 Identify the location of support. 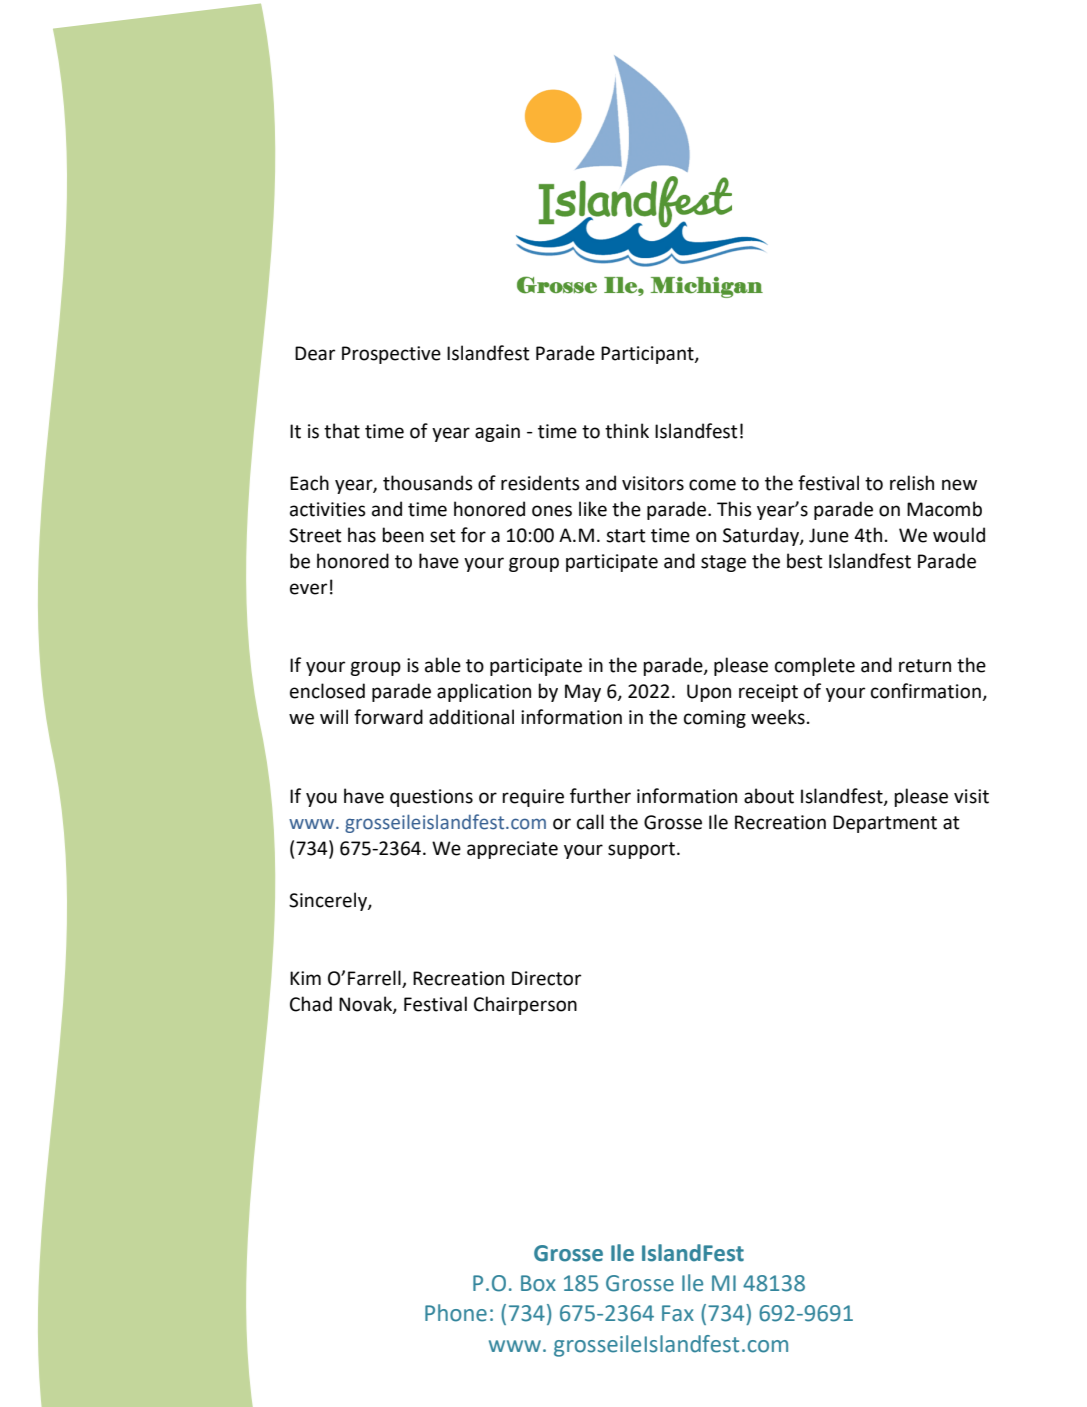
(641, 850).
